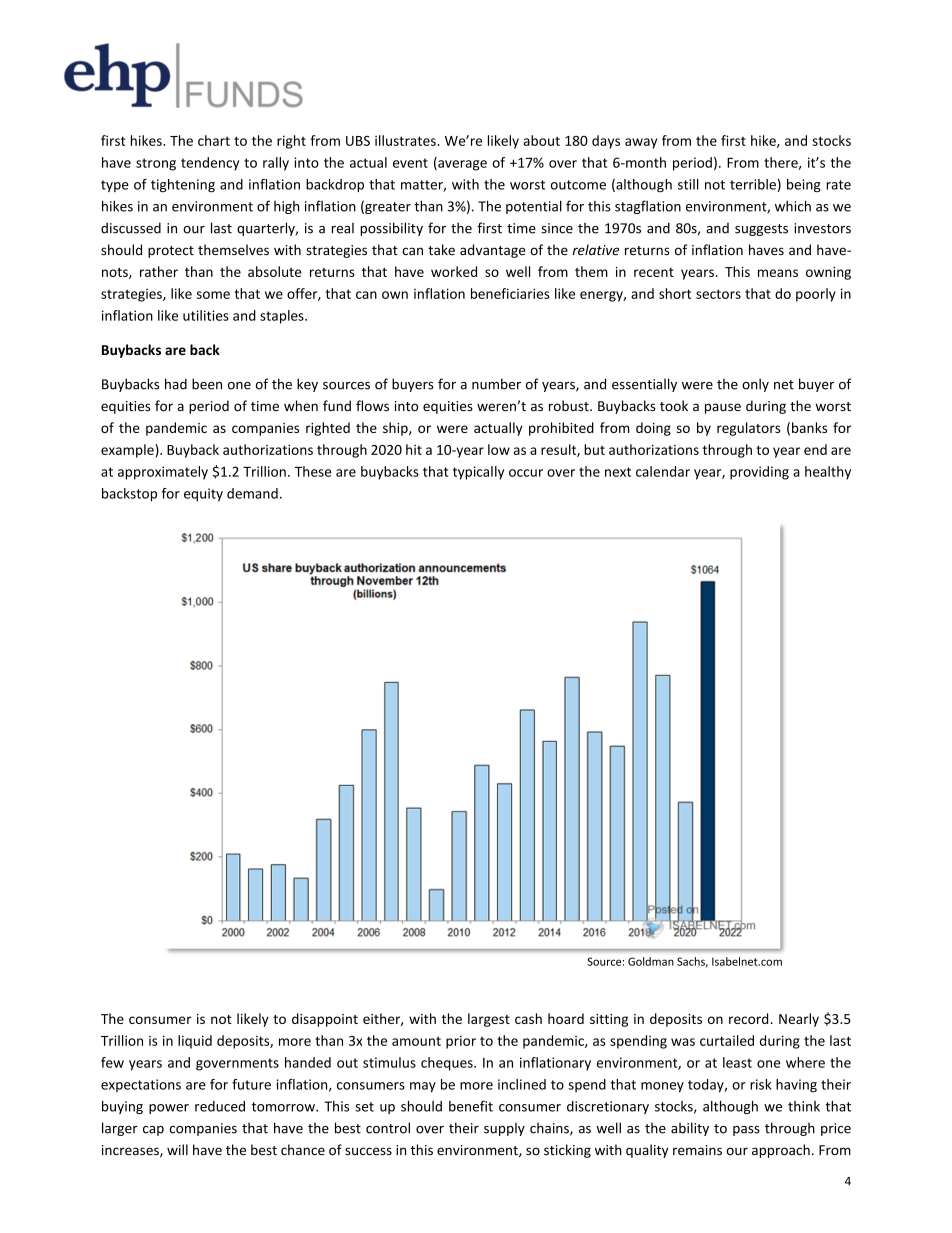 This screenshot has width=952, height=1233. Describe the element at coordinates (759, 473) in the screenshot. I see `providing` at that location.
